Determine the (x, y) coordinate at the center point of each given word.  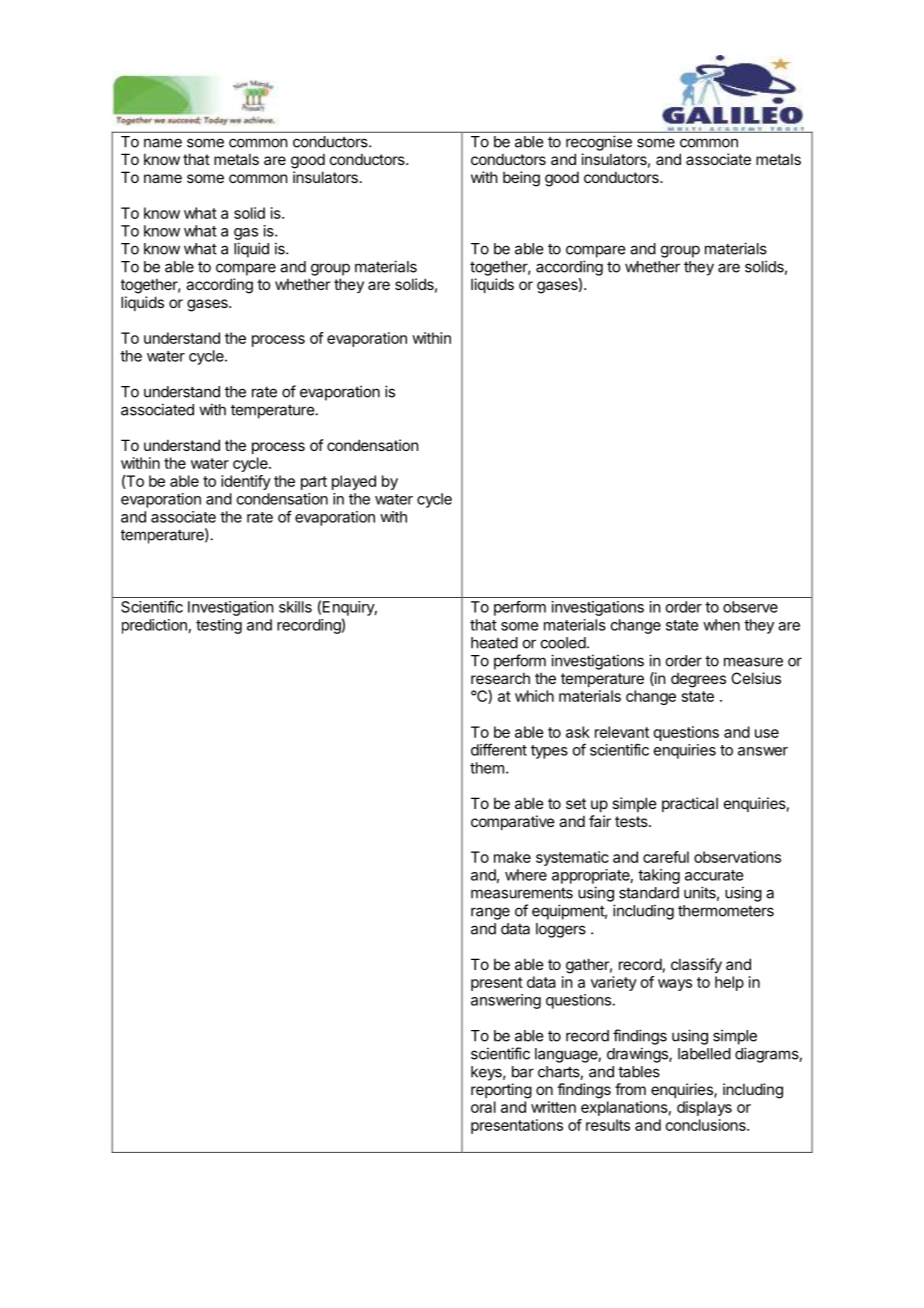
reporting (501, 1091)
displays (704, 1108)
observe (750, 607)
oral (483, 1107)
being (521, 179)
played (354, 482)
